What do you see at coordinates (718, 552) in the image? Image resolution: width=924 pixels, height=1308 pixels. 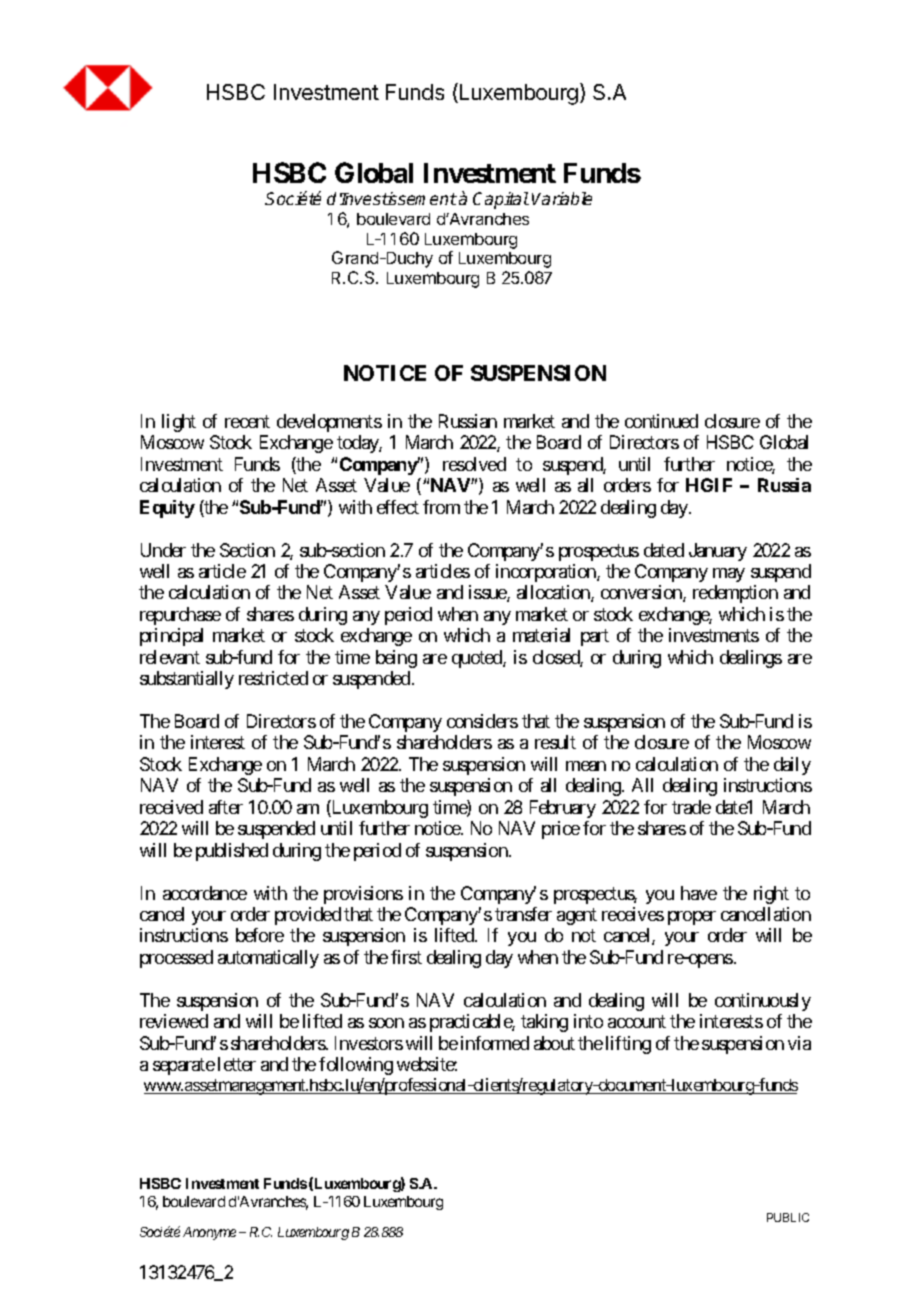 I see `January` at bounding box center [718, 552].
